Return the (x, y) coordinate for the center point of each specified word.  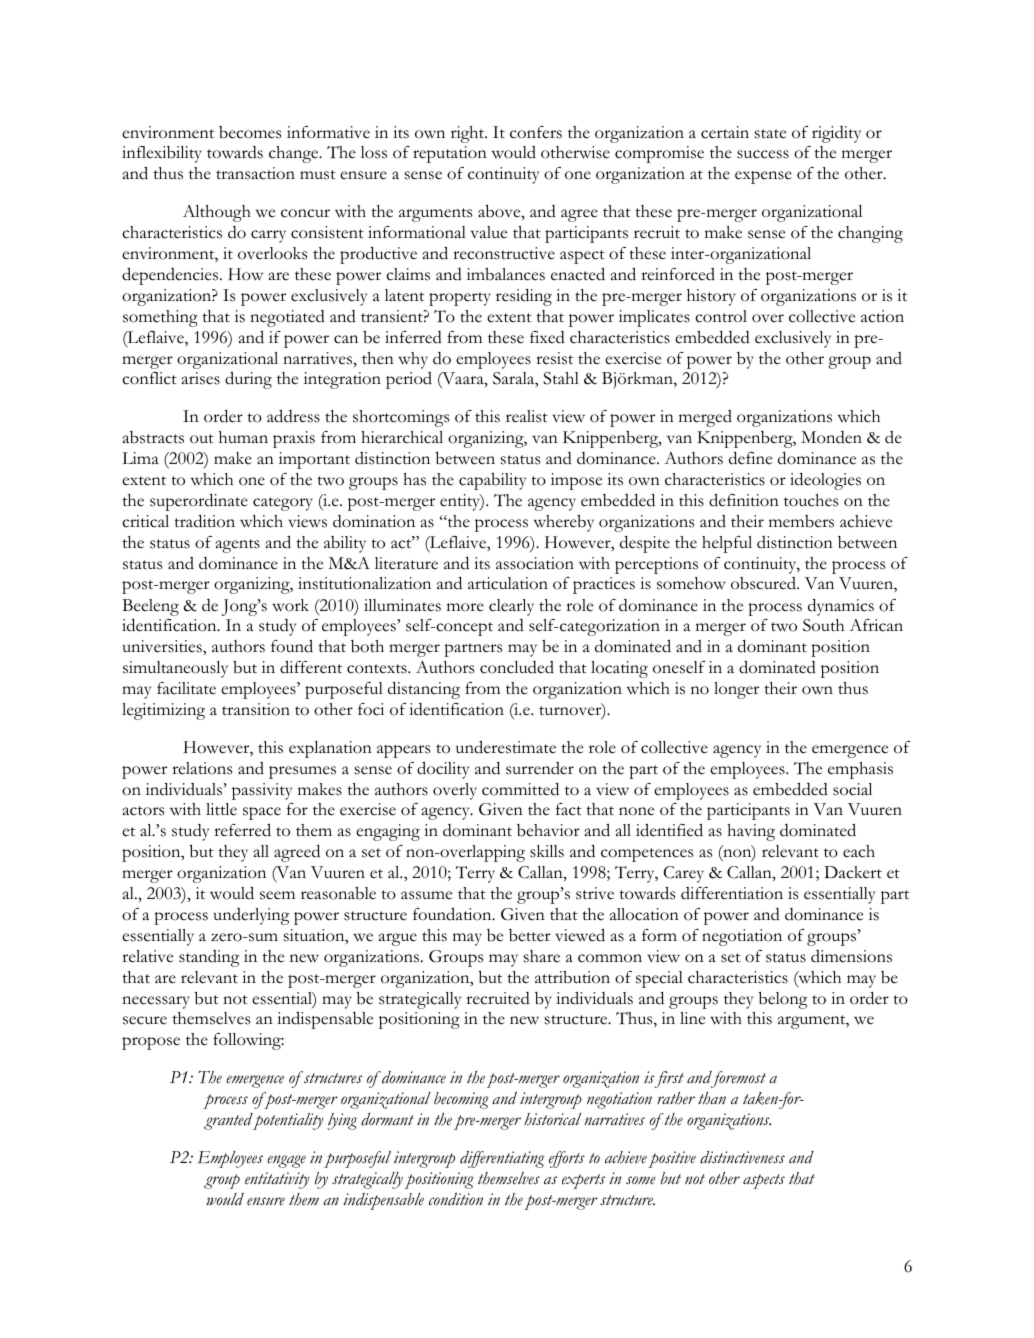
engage (286, 1161)
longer (736, 690)
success (763, 154)
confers (536, 132)
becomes (250, 132)
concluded (517, 667)
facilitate (186, 688)
